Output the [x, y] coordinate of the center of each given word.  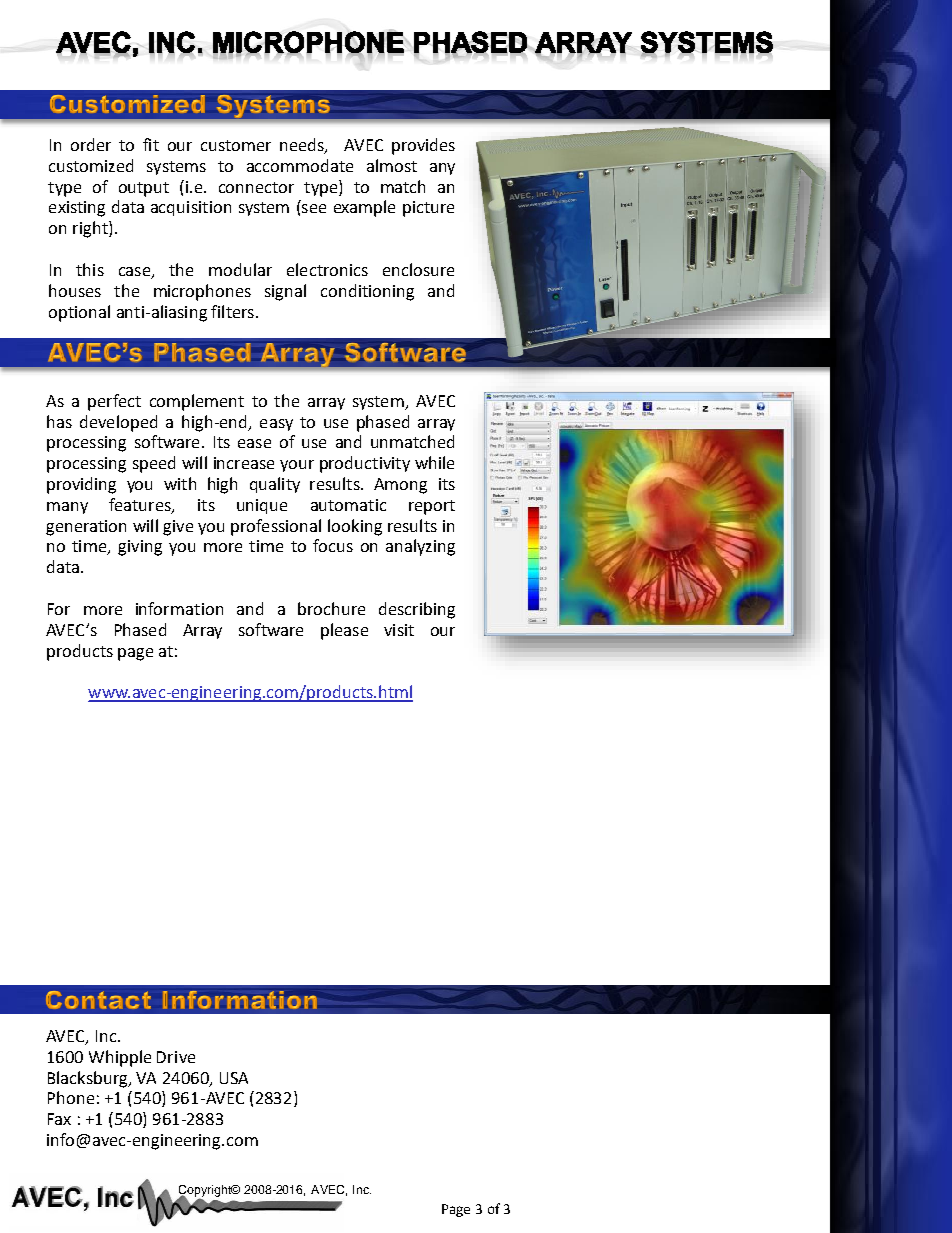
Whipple [120, 1058]
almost [392, 165]
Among [400, 486]
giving [140, 548]
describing [417, 610]
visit [399, 630]
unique [262, 506]
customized [91, 165]
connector [256, 187]
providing [81, 485]
